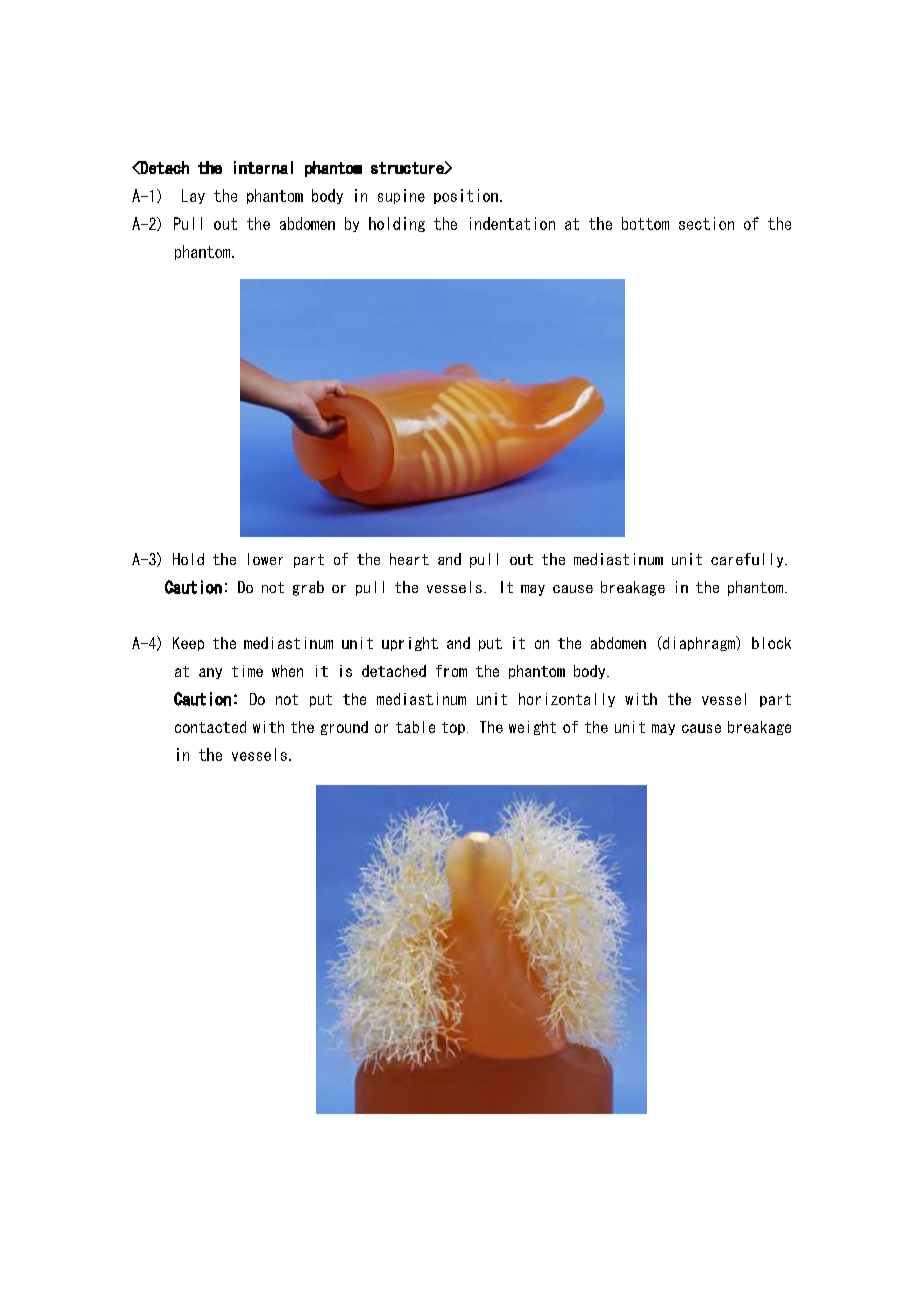 This page has width=924, height=1308. Describe the element at coordinates (645, 223) in the page. I see `bottom` at that location.
